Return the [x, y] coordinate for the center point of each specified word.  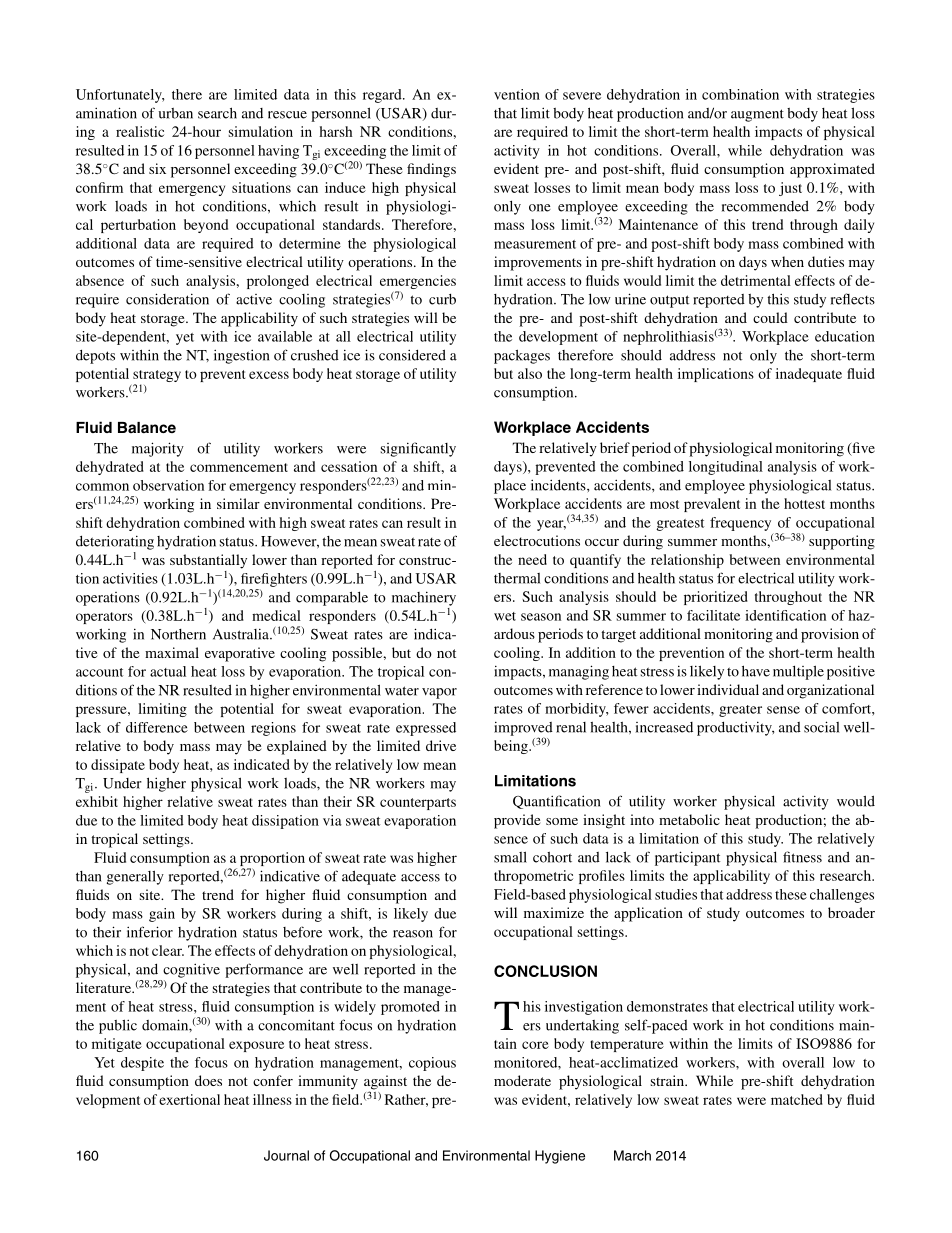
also [530, 373]
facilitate [713, 615]
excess [269, 375]
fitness [802, 857]
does [208, 1080]
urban [176, 113]
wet [505, 616]
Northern [178, 634]
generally [135, 877]
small [510, 857]
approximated [832, 170]
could [770, 317]
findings [431, 170]
